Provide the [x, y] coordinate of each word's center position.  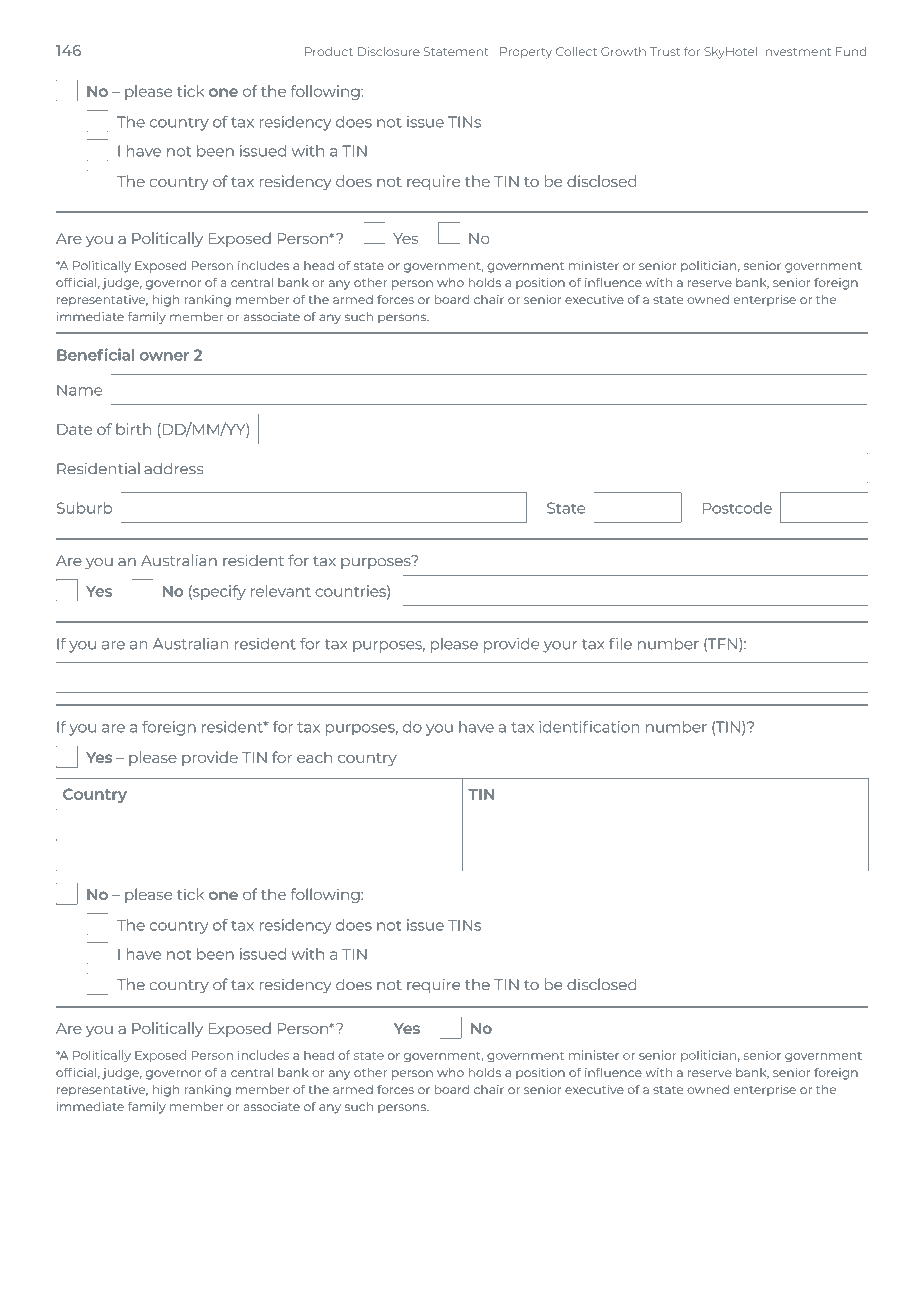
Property [526, 53]
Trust [665, 51]
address [173, 468]
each [314, 757]
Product [329, 51]
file [620, 643]
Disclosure [389, 51]
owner [164, 356]
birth [133, 429]
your [560, 647]
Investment [796, 52]
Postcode [737, 508]
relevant [281, 591]
